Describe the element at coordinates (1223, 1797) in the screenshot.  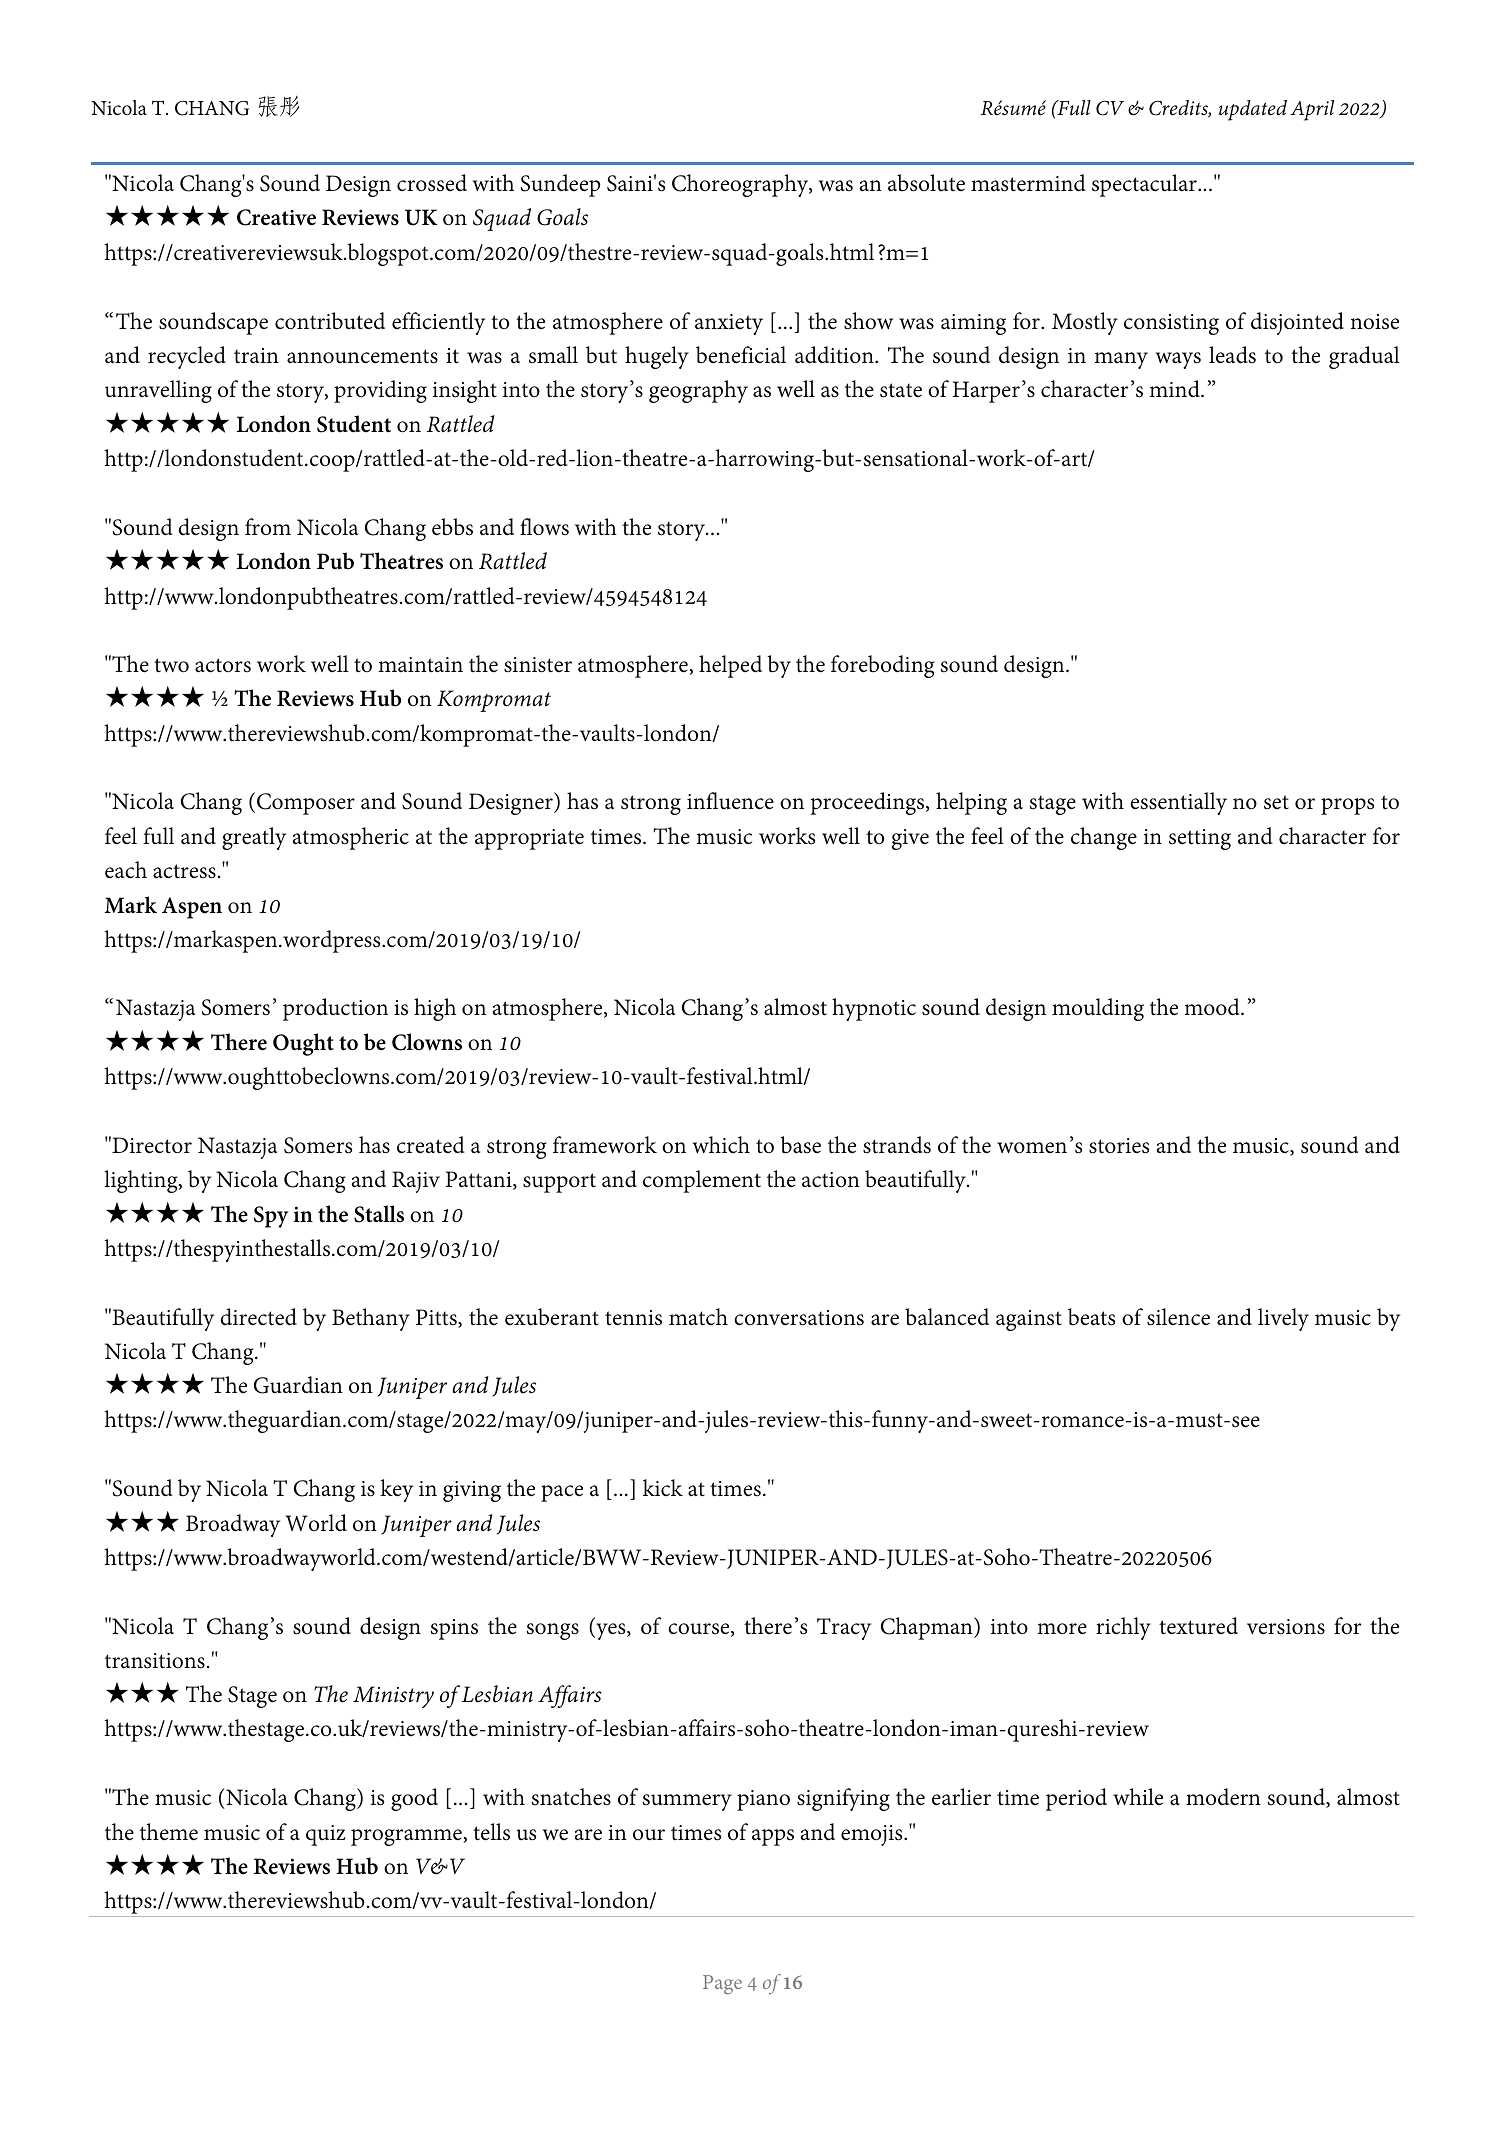
I see `modern` at that location.
